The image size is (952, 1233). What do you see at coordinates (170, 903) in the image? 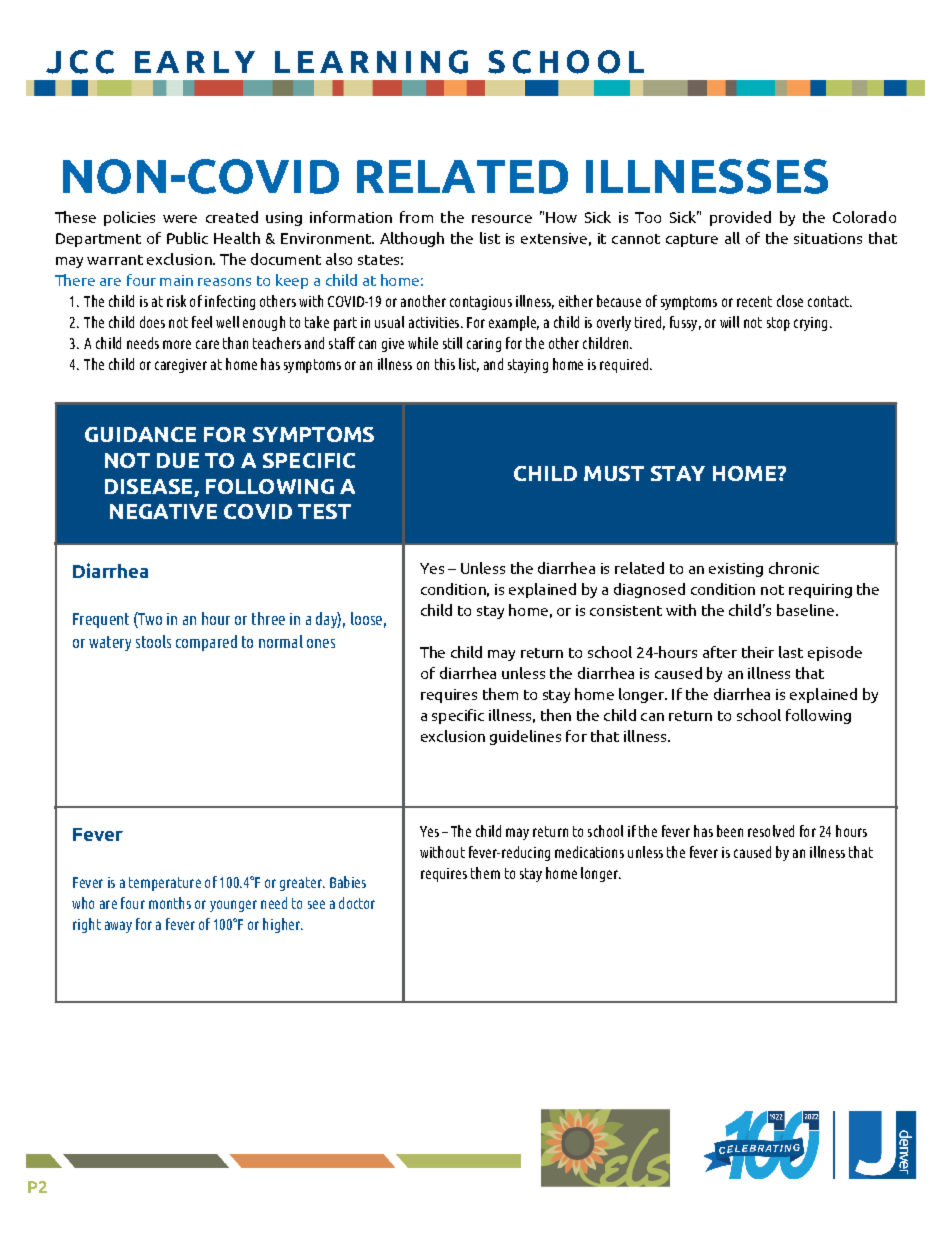
I see `months` at bounding box center [170, 903].
